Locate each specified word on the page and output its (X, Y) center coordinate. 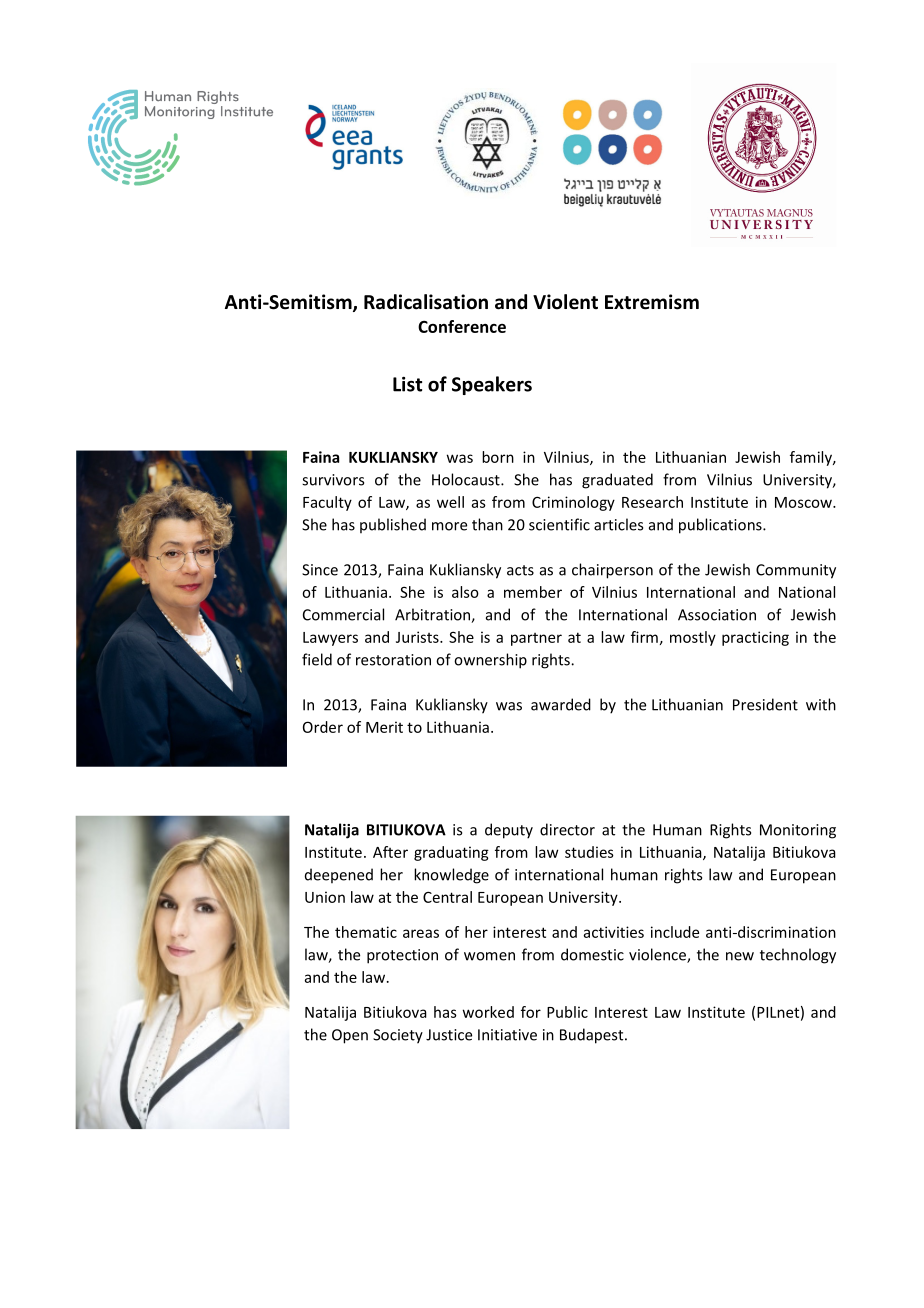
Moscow (804, 502)
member (533, 592)
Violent (565, 302)
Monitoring (798, 831)
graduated (617, 481)
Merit (384, 727)
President (765, 704)
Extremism (652, 302)
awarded (561, 704)
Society (398, 1036)
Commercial (343, 614)
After (390, 852)
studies (589, 852)
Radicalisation (426, 302)
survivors (333, 480)
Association (717, 615)
